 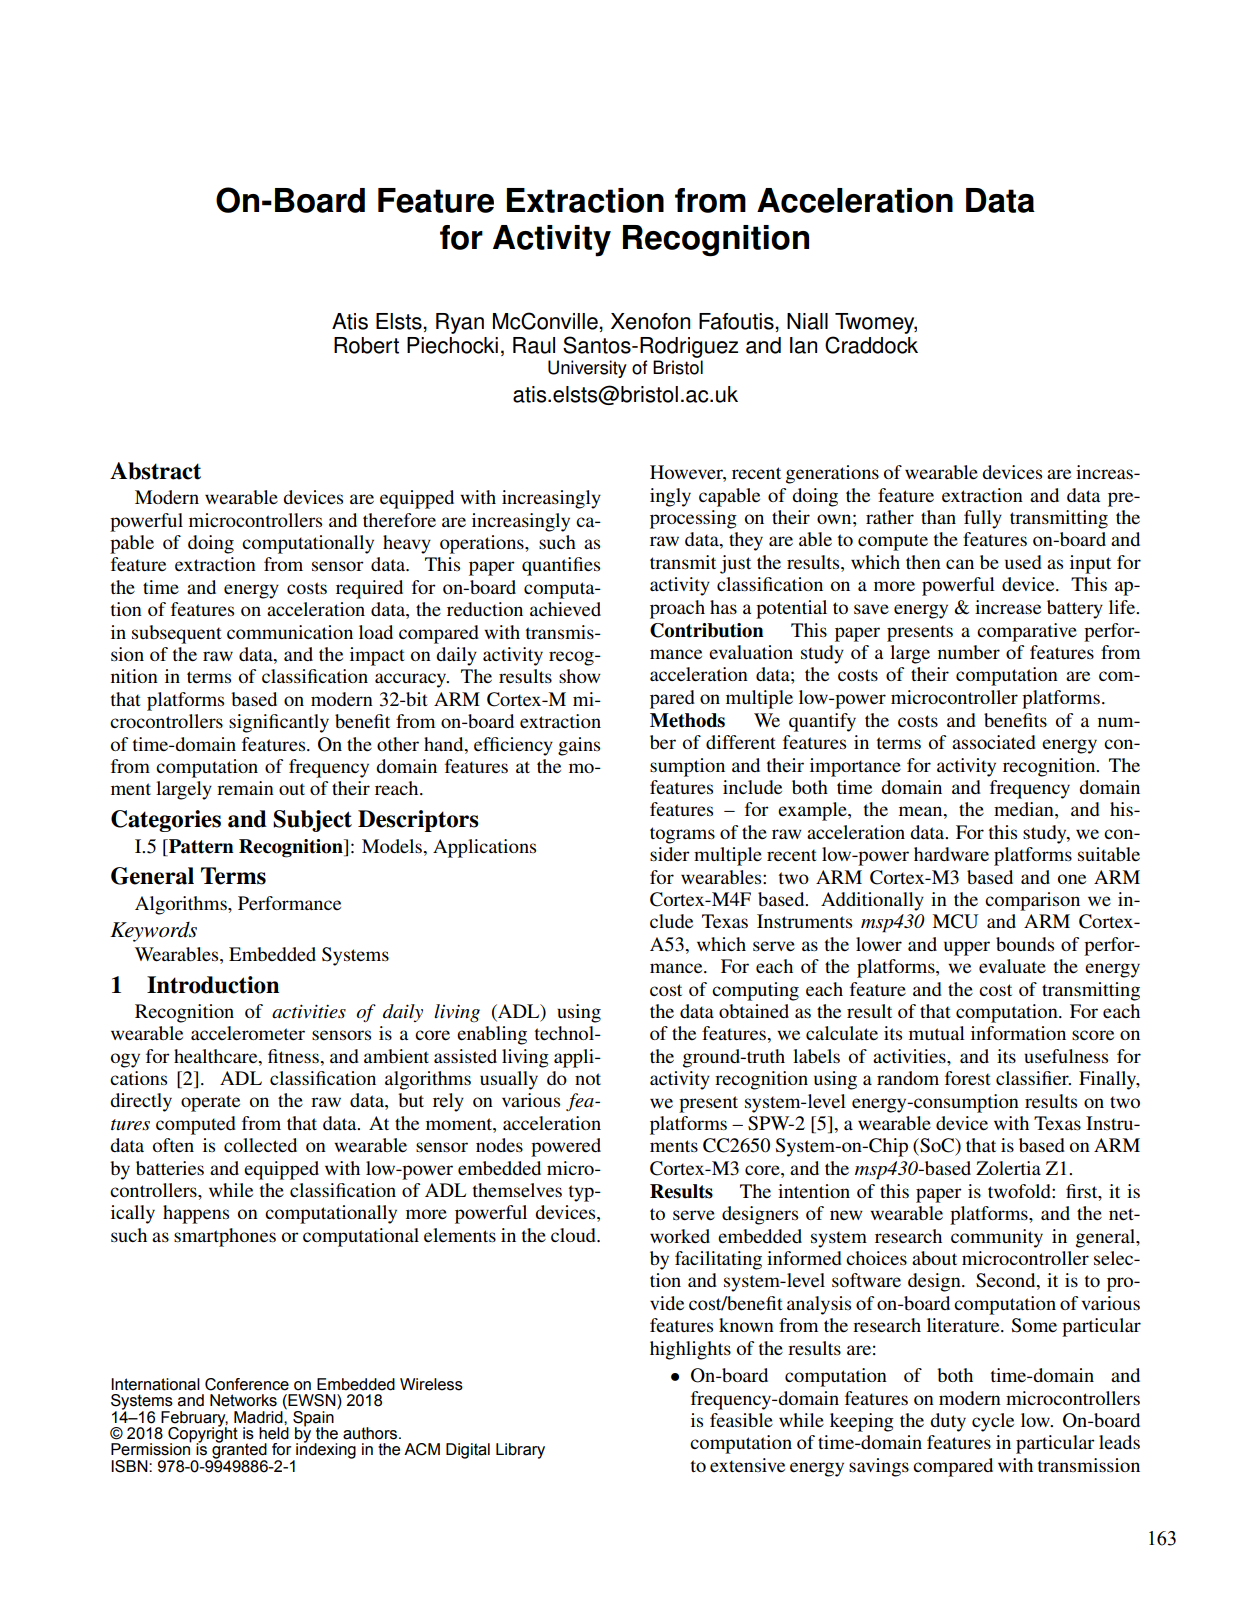 I want to click on Library, so click(x=520, y=1451).
